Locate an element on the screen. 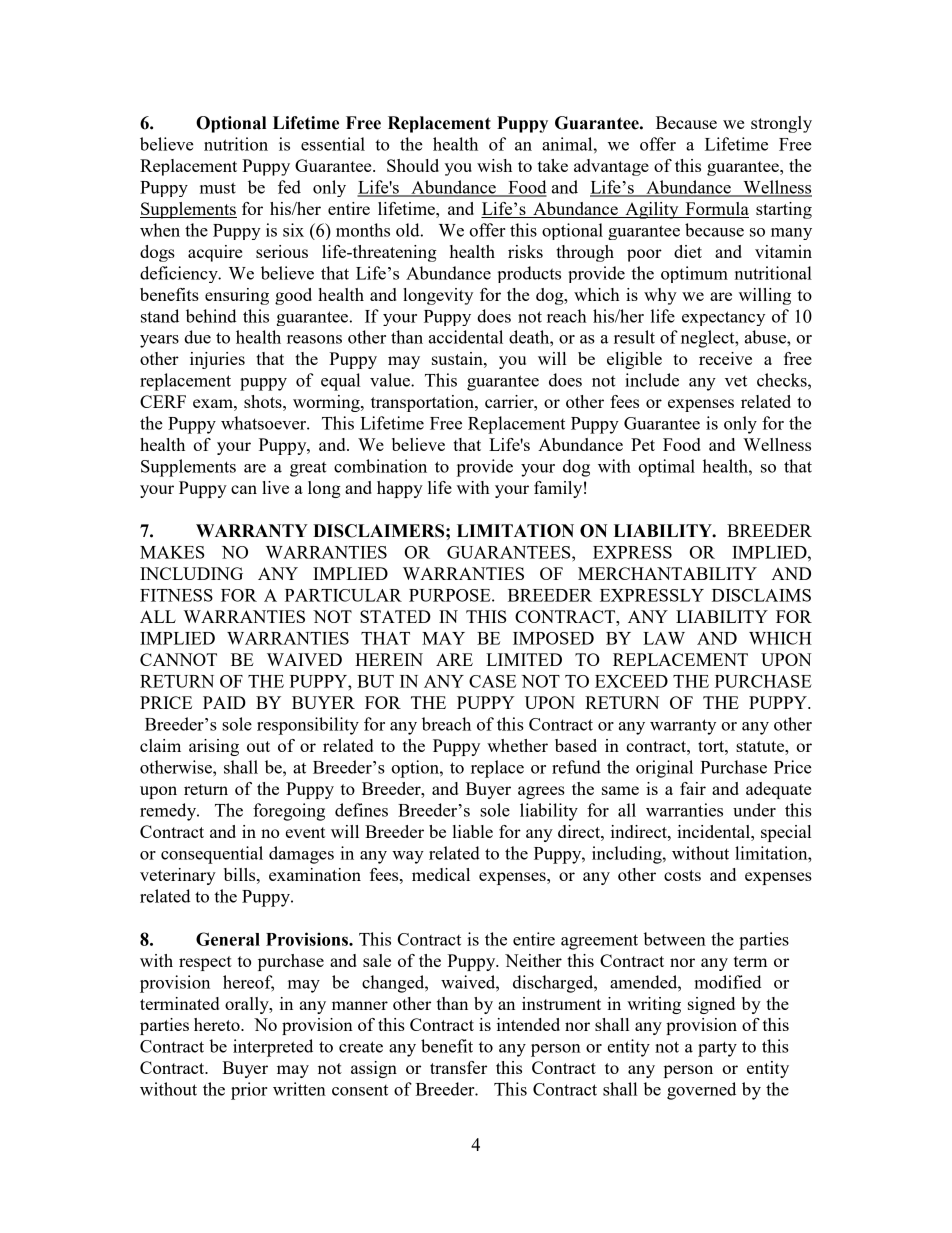 The image size is (952, 1233). party is located at coordinates (717, 1049).
